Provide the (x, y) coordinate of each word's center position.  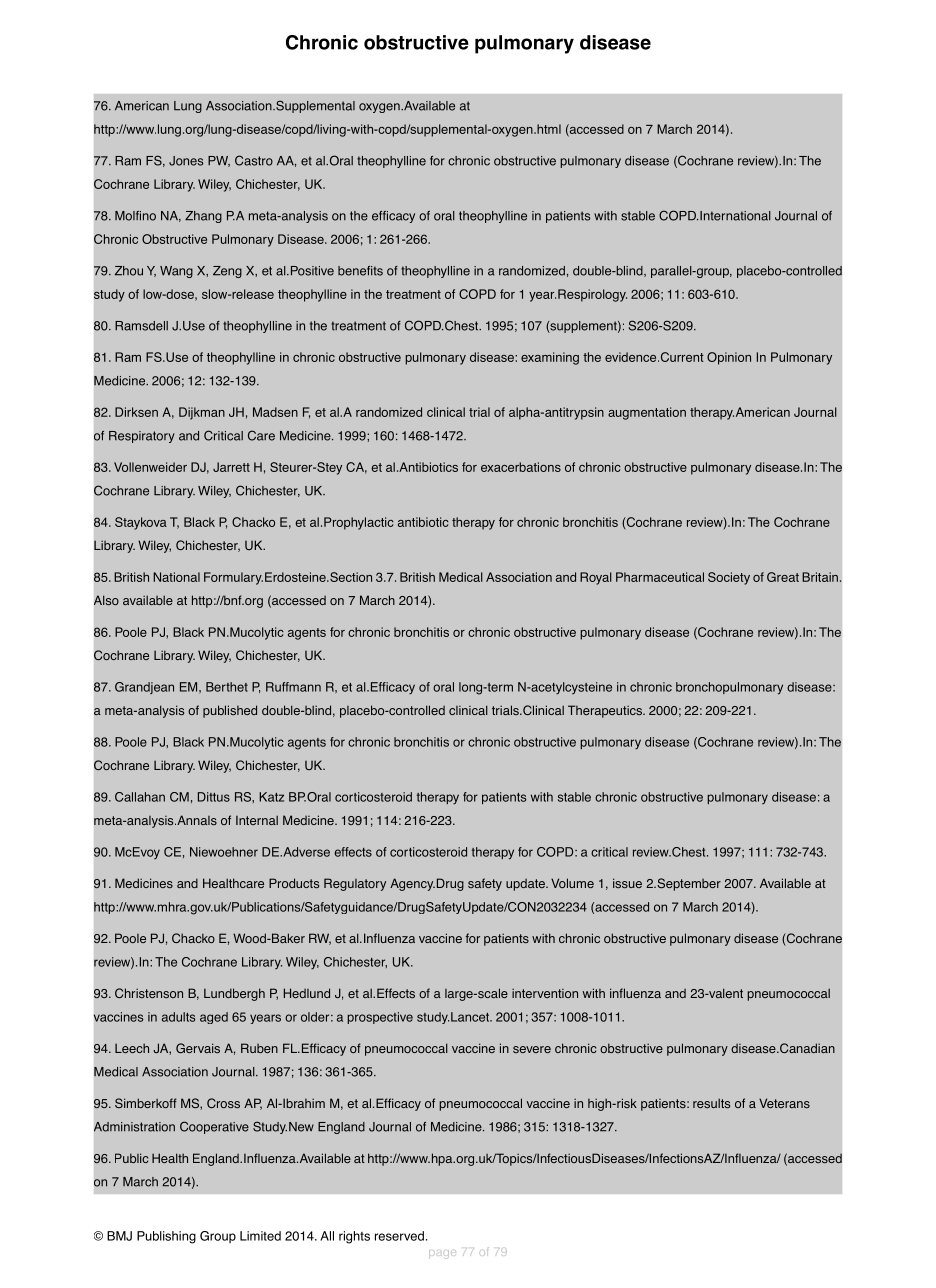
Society (729, 578)
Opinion (729, 358)
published (230, 711)
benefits (360, 271)
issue (627, 883)
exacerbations (521, 467)
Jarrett (231, 467)
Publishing (166, 1237)
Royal (596, 578)
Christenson (149, 993)
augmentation (647, 413)
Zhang (203, 217)
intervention (545, 993)
